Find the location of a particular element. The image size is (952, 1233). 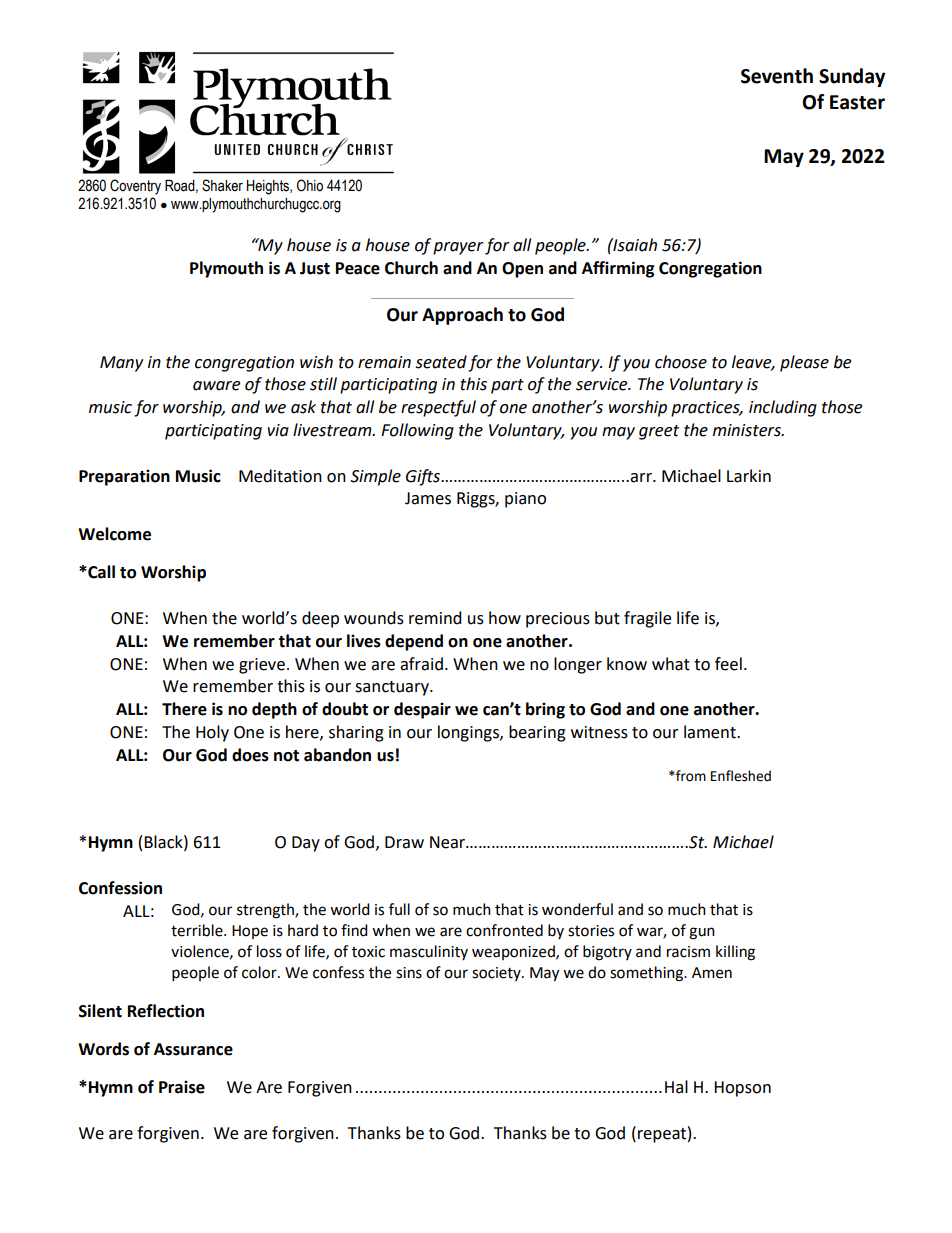

feel is located at coordinates (728, 664).
